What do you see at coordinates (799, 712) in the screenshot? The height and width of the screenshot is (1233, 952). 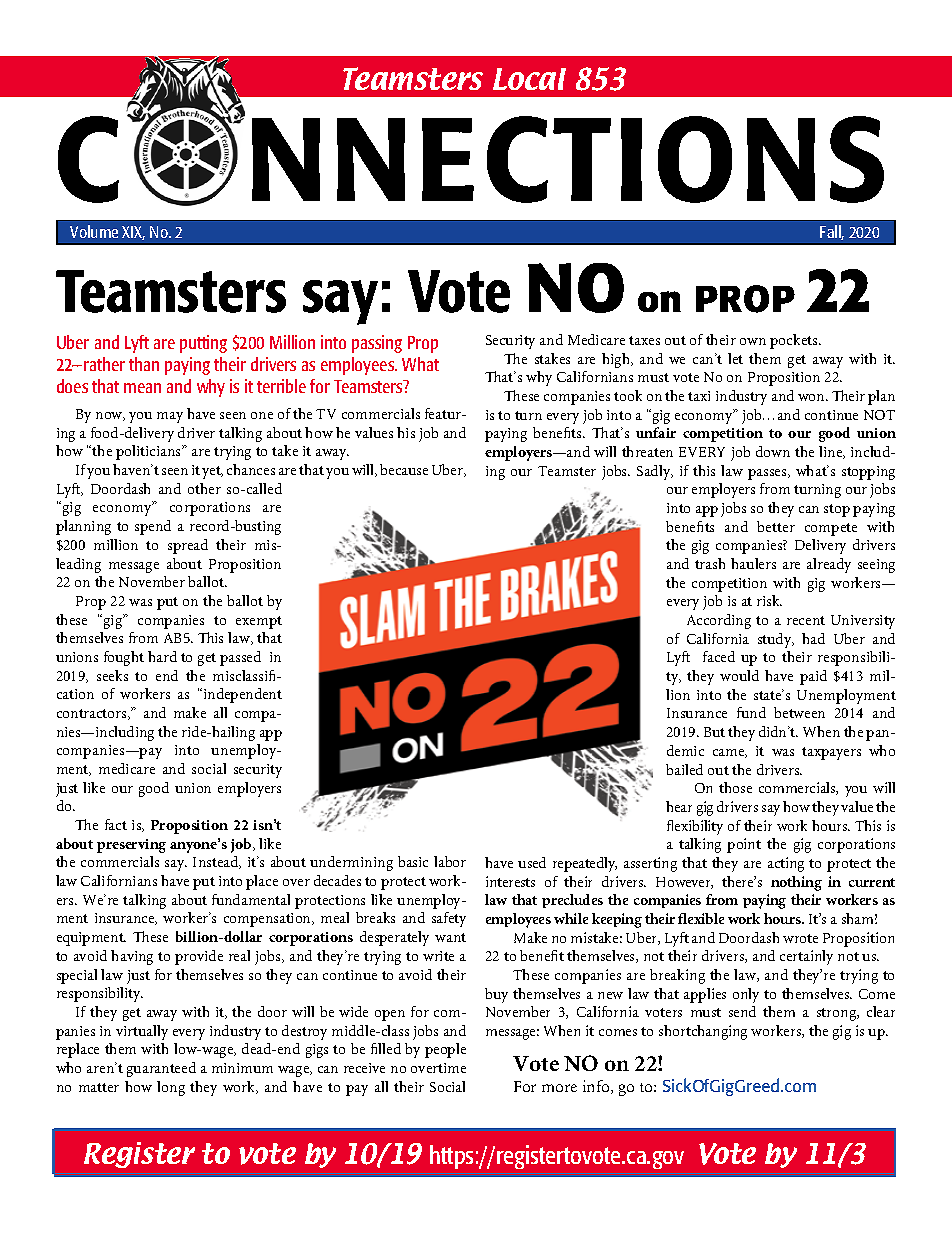 I see `between` at bounding box center [799, 712].
